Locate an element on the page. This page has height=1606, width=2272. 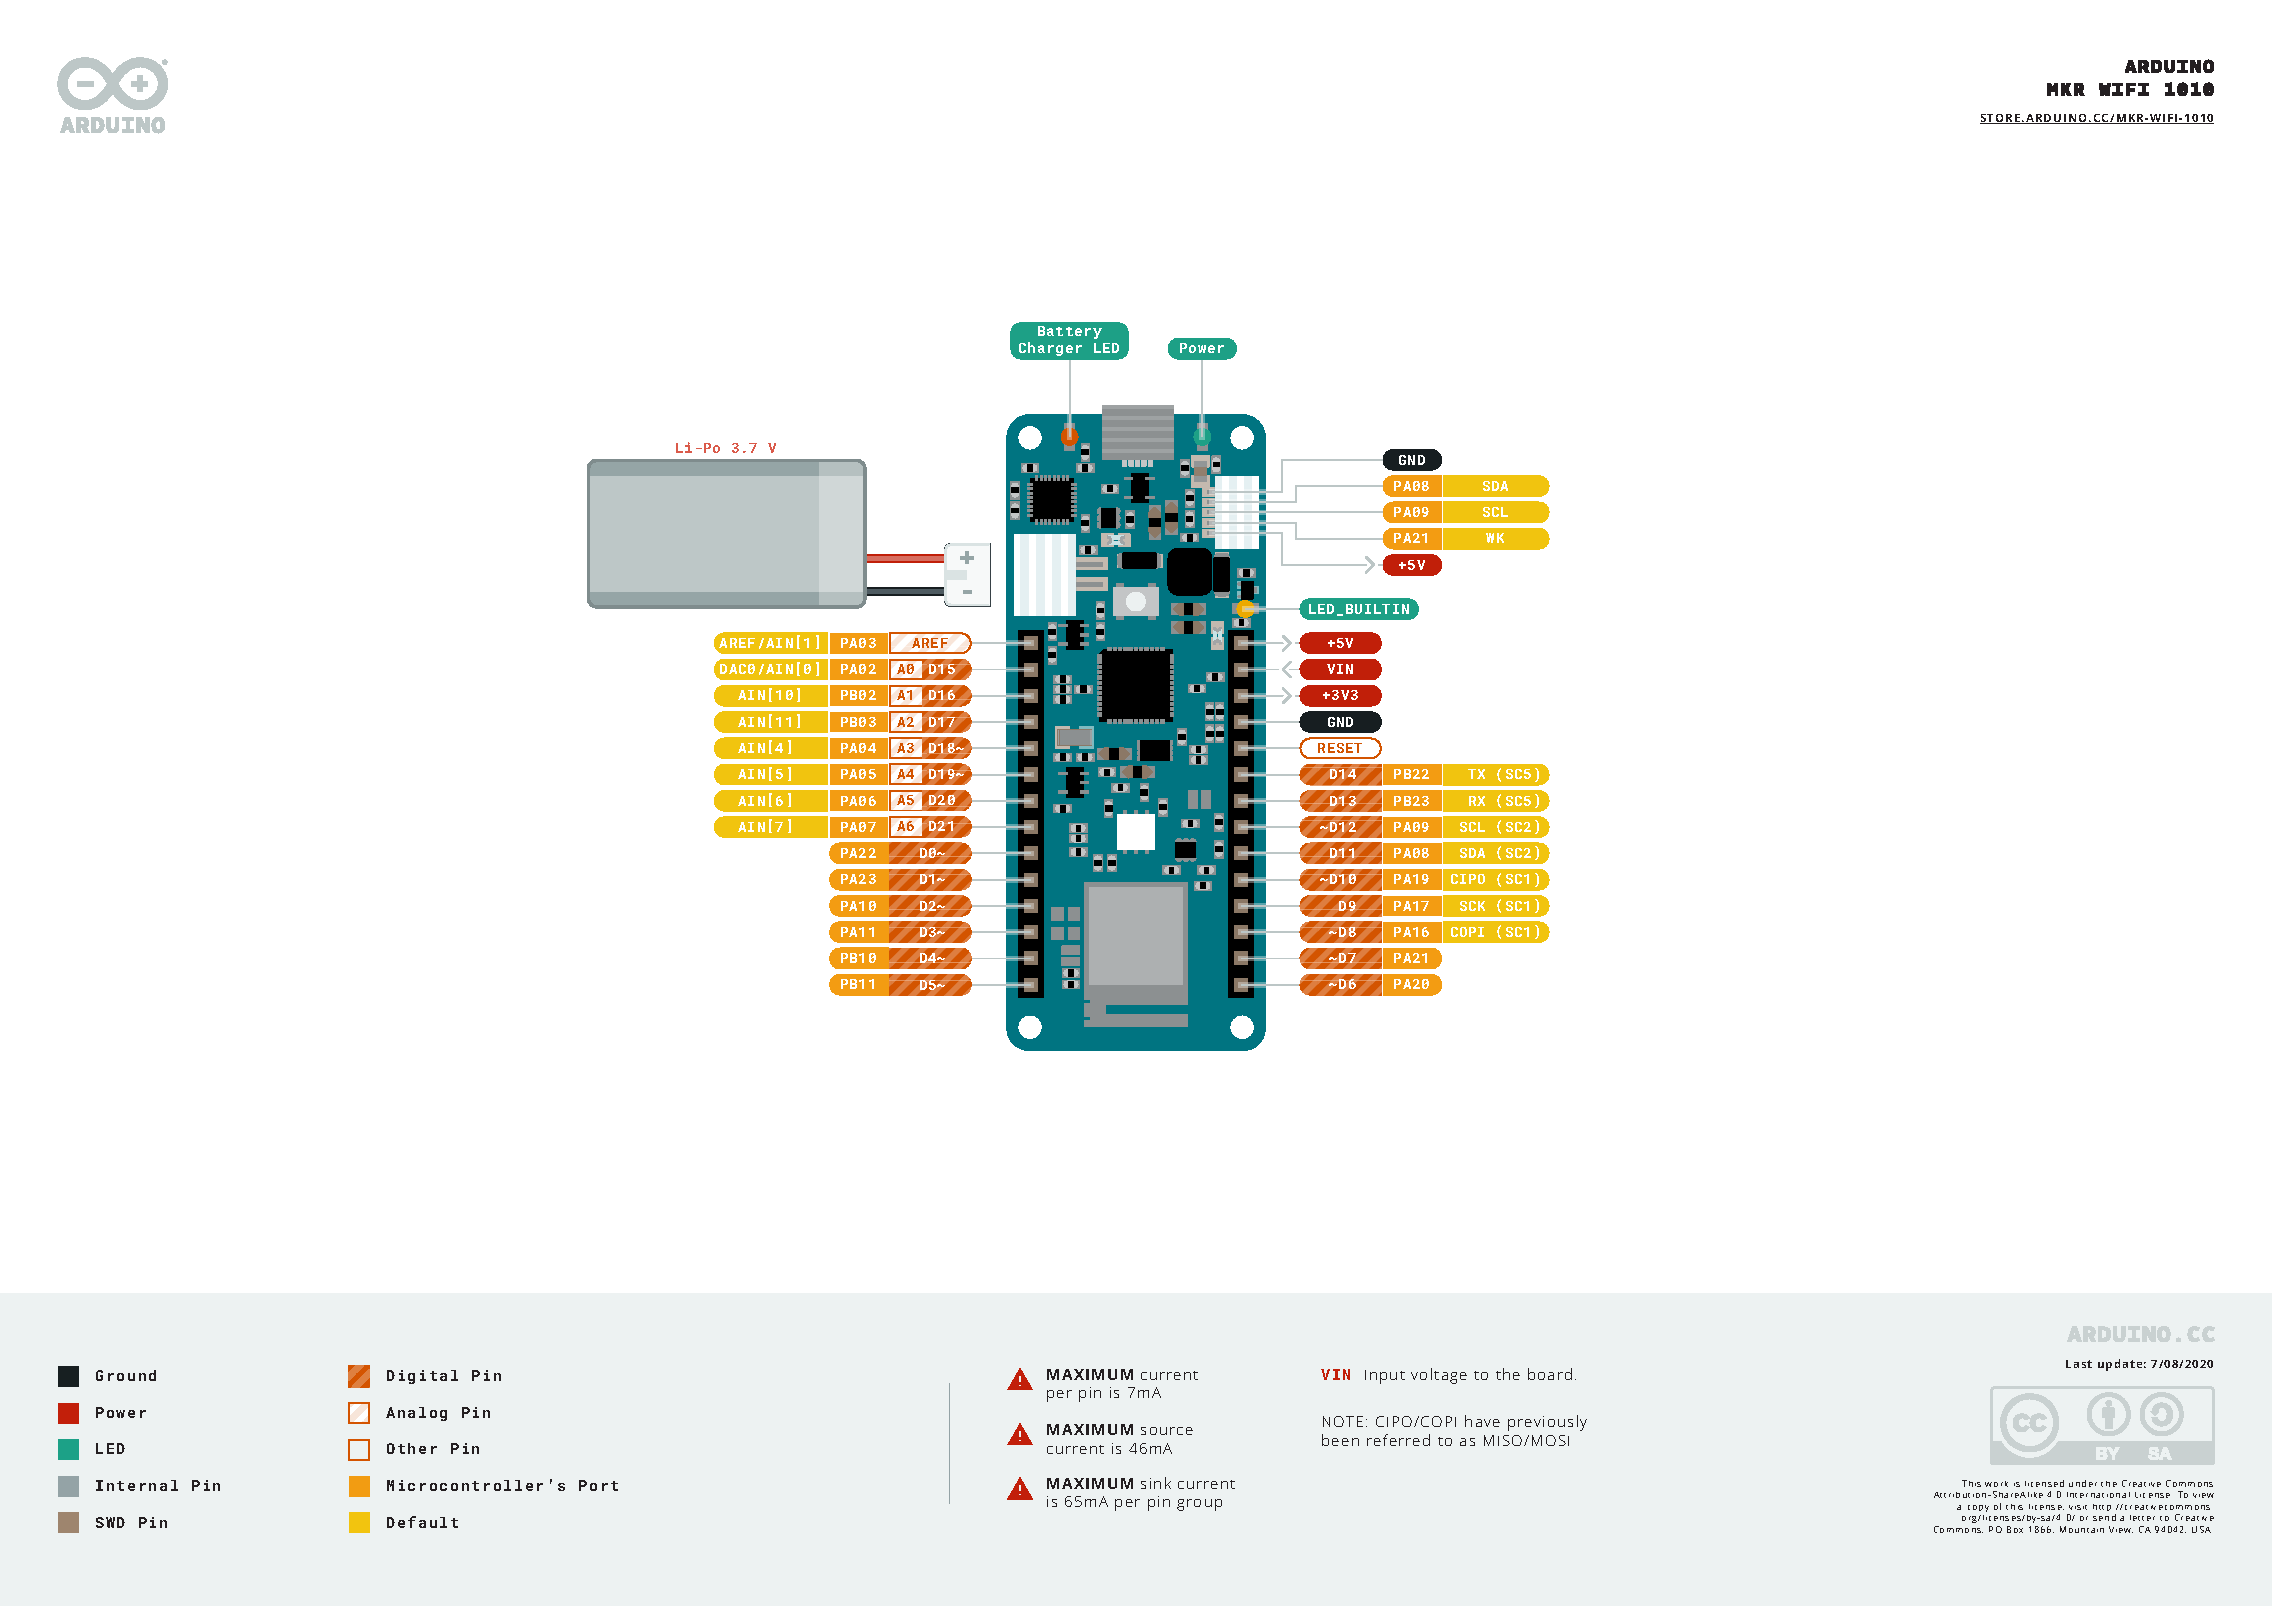
RESET is located at coordinates (1340, 748).
